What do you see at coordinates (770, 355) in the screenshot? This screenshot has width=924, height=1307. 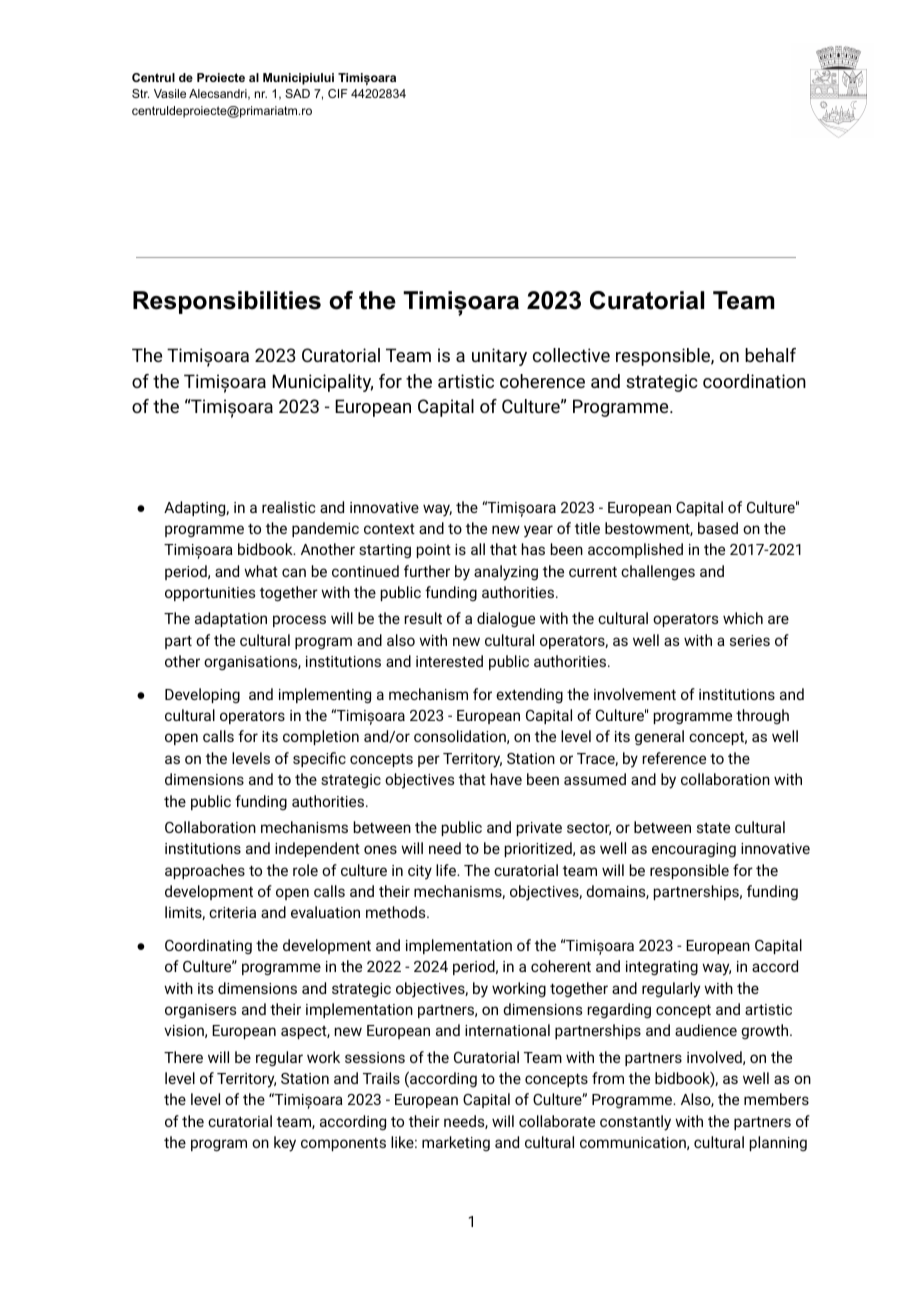 I see `behalf` at bounding box center [770, 355].
